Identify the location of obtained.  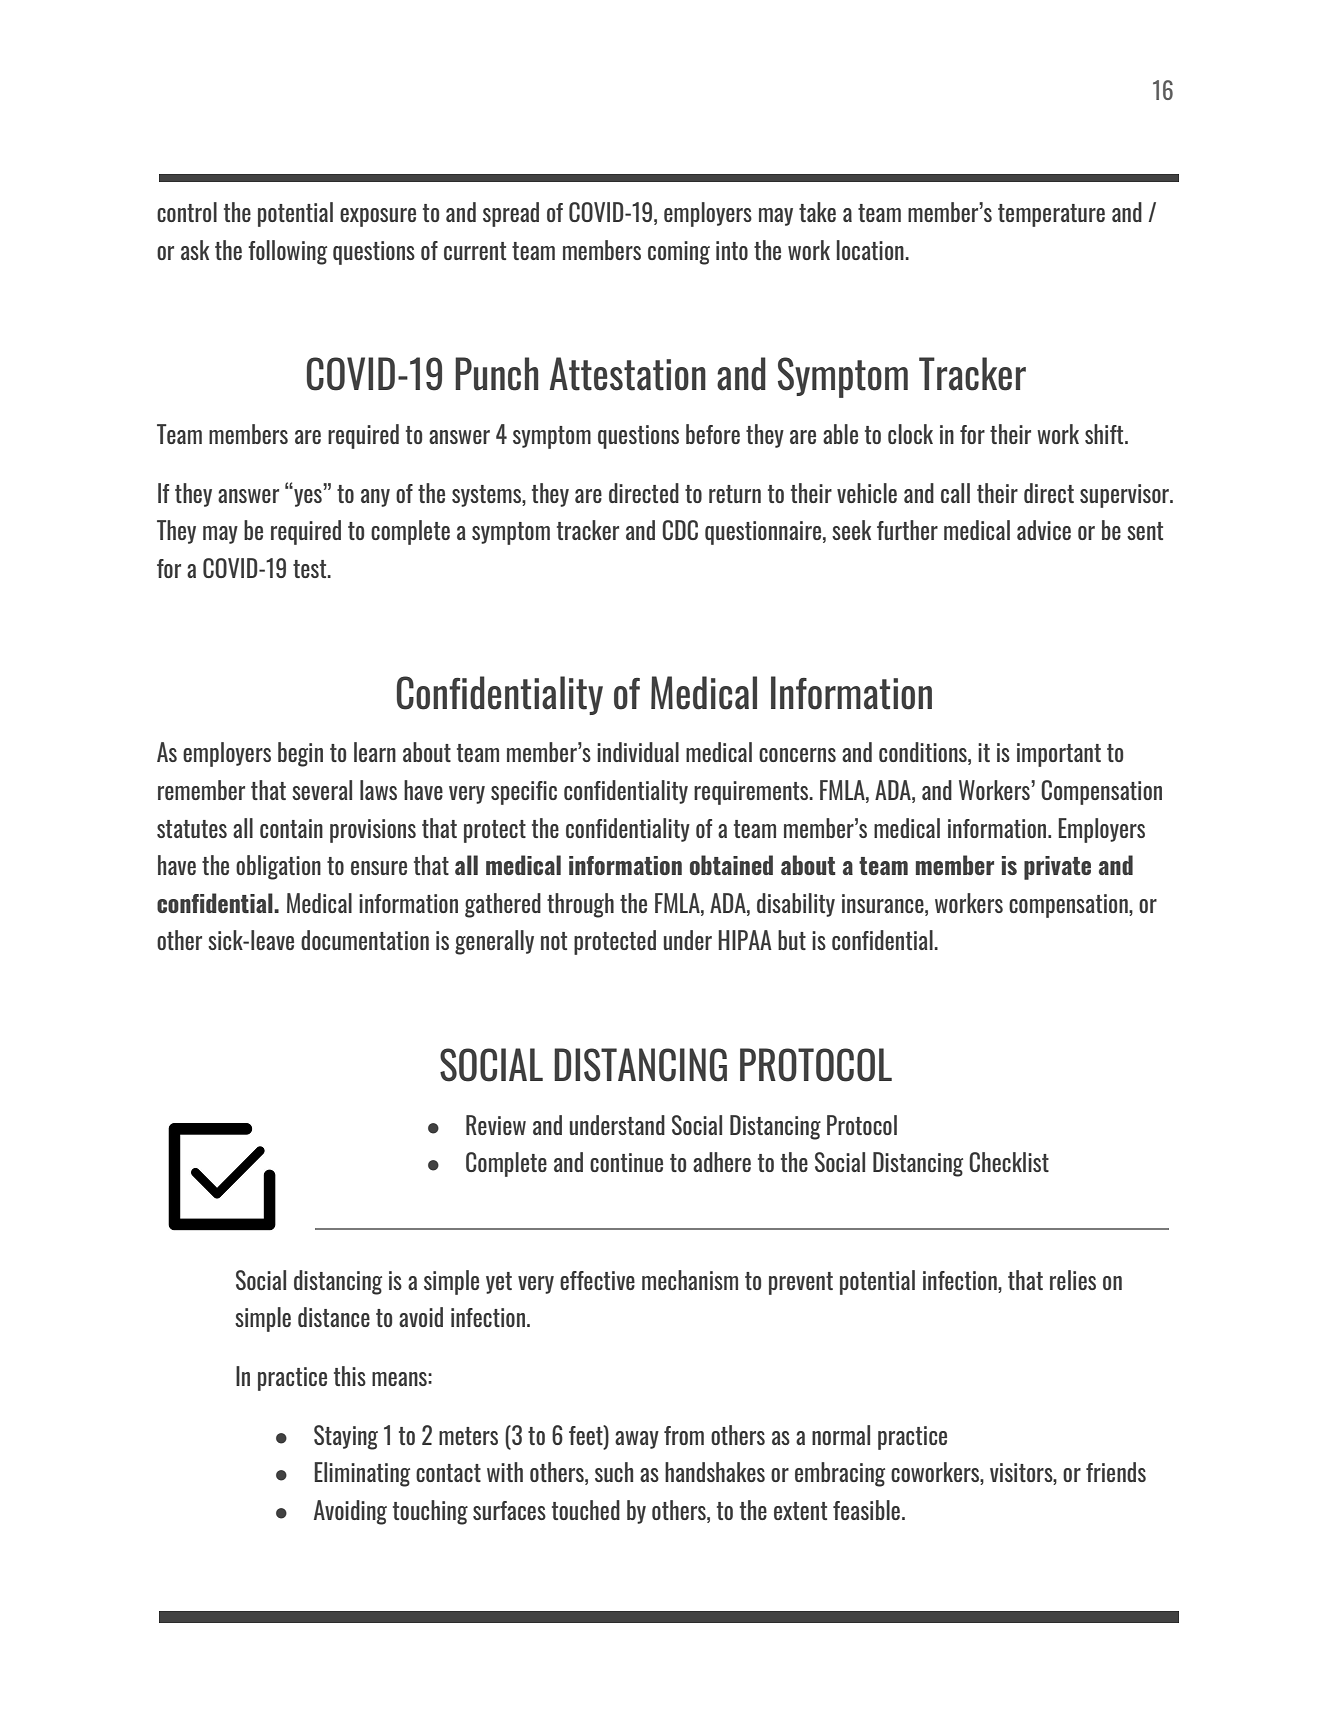
(731, 865).
